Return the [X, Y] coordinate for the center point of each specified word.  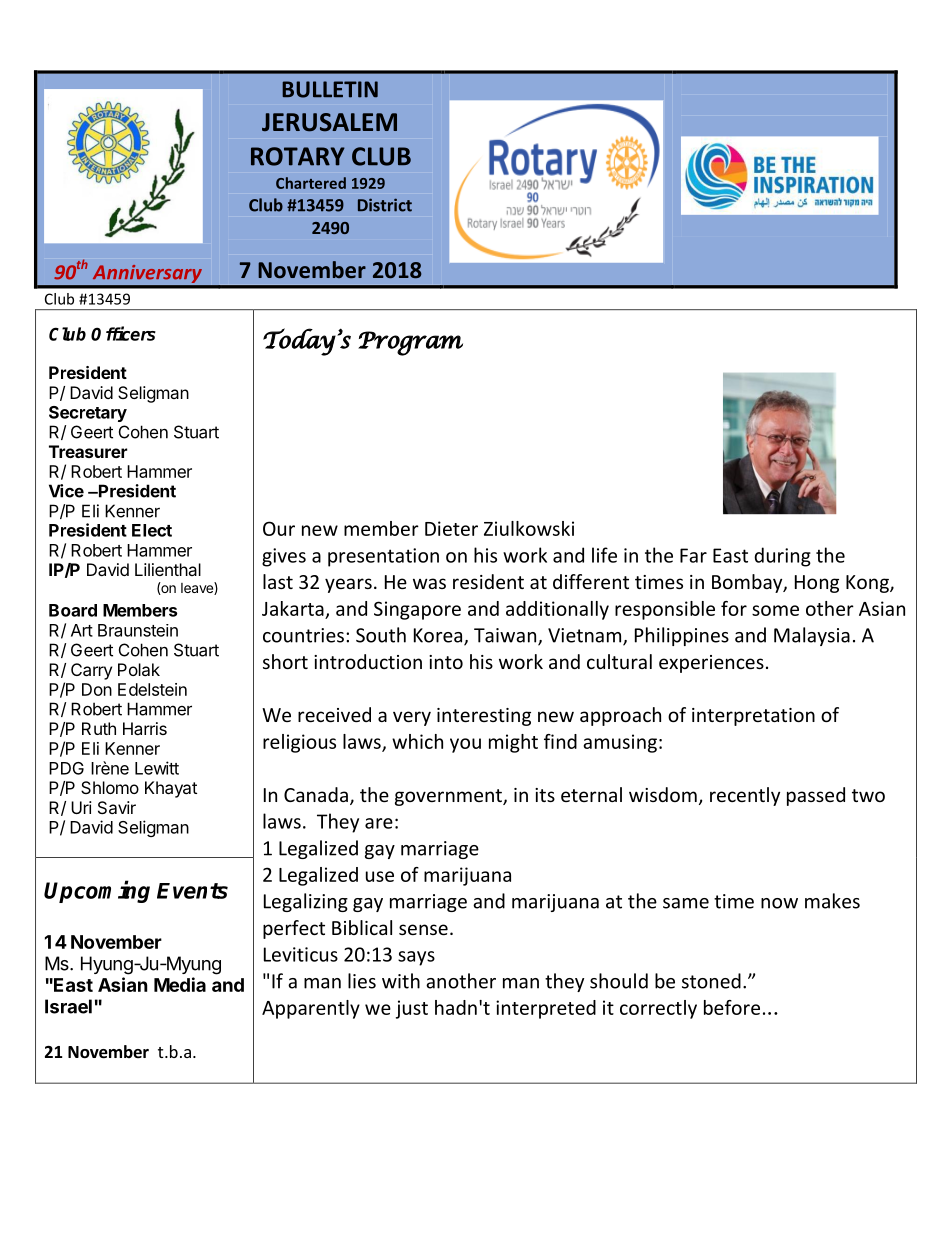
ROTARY [298, 156]
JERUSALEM [329, 122]
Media [180, 984]
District [385, 205]
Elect [152, 530]
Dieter [451, 528]
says [416, 958]
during [782, 557]
